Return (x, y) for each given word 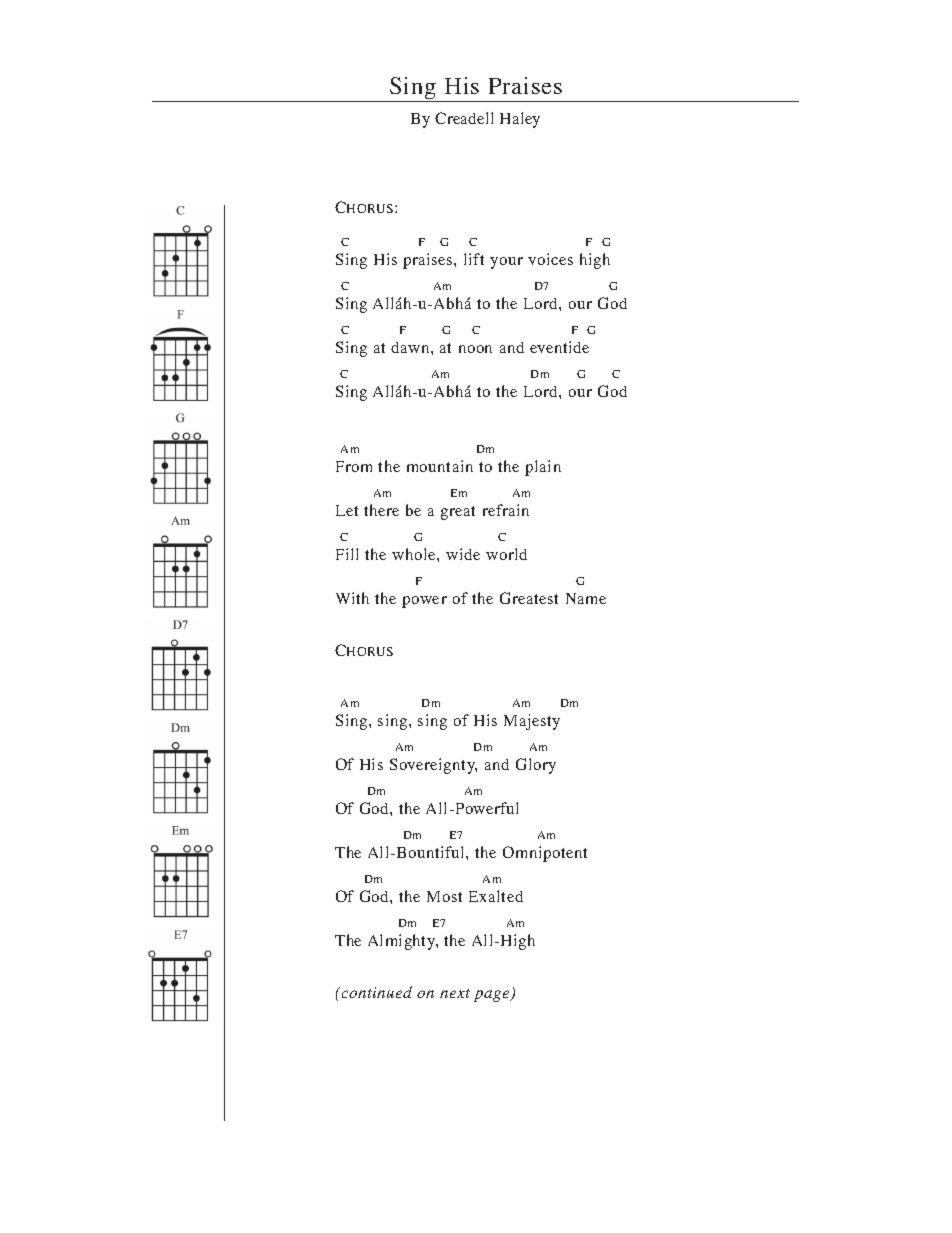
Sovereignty (433, 766)
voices (550, 259)
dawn (411, 347)
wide (463, 554)
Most (444, 896)
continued (375, 992)
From (354, 466)
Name (586, 598)
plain (543, 468)
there (381, 510)
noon (475, 349)
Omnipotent (545, 854)
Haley (520, 120)
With (352, 598)
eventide (559, 347)
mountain (440, 466)
